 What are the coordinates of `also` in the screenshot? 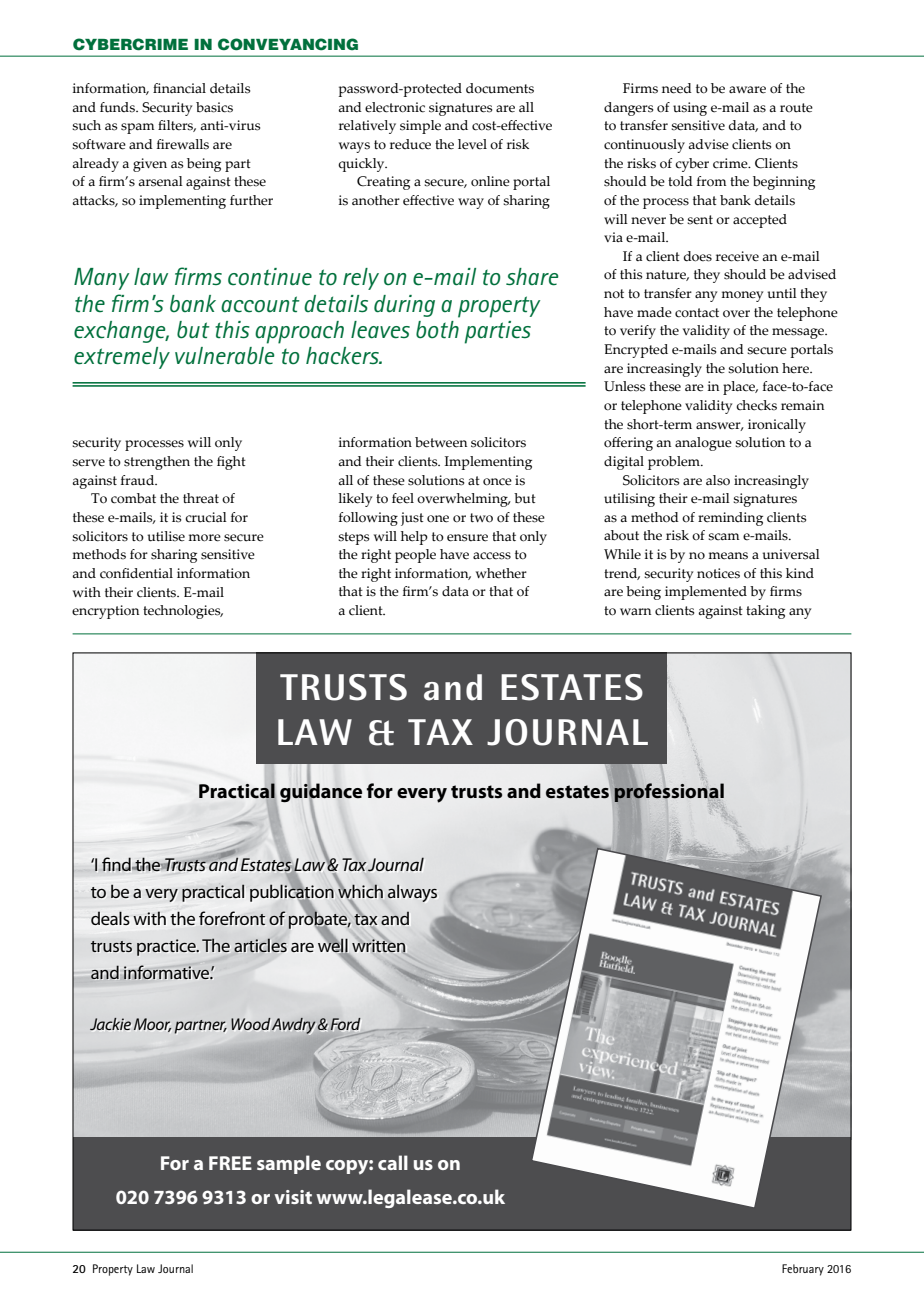 It's located at (718, 480).
